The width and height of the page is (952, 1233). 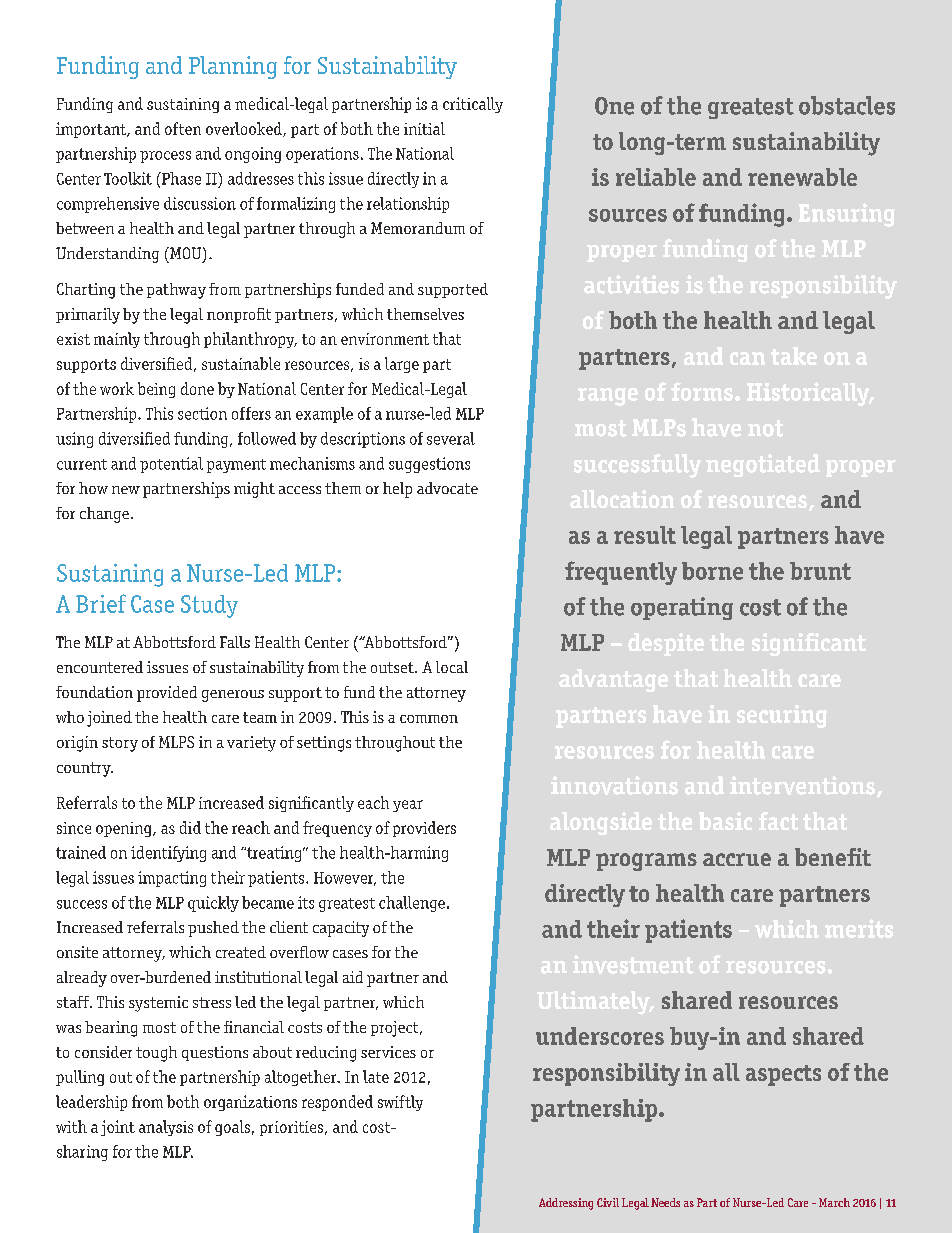 I want to click on providers, so click(x=424, y=829).
